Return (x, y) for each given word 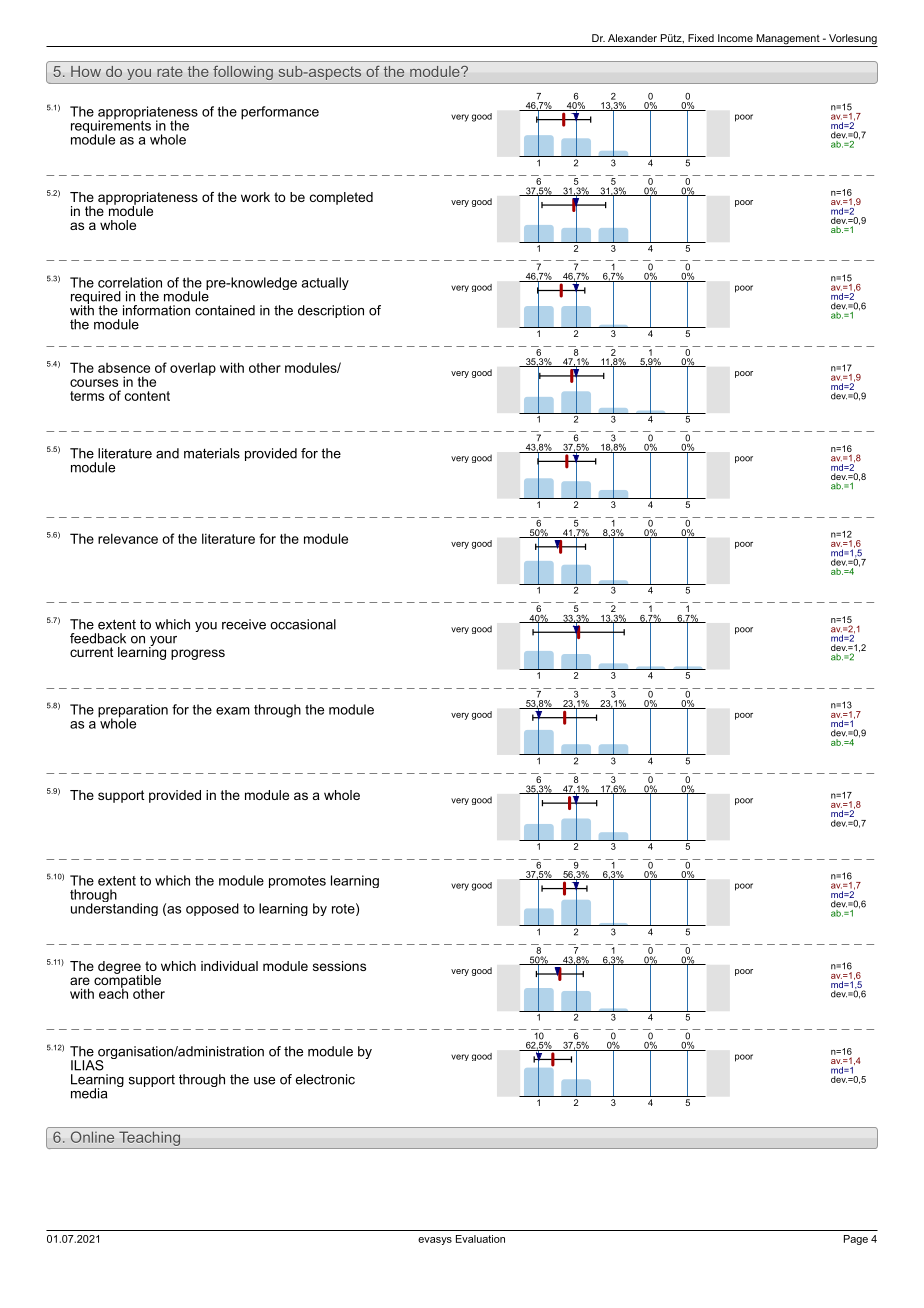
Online (92, 1137)
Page (856, 1240)
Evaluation (480, 1239)
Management (788, 40)
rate (170, 71)
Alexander (632, 38)
